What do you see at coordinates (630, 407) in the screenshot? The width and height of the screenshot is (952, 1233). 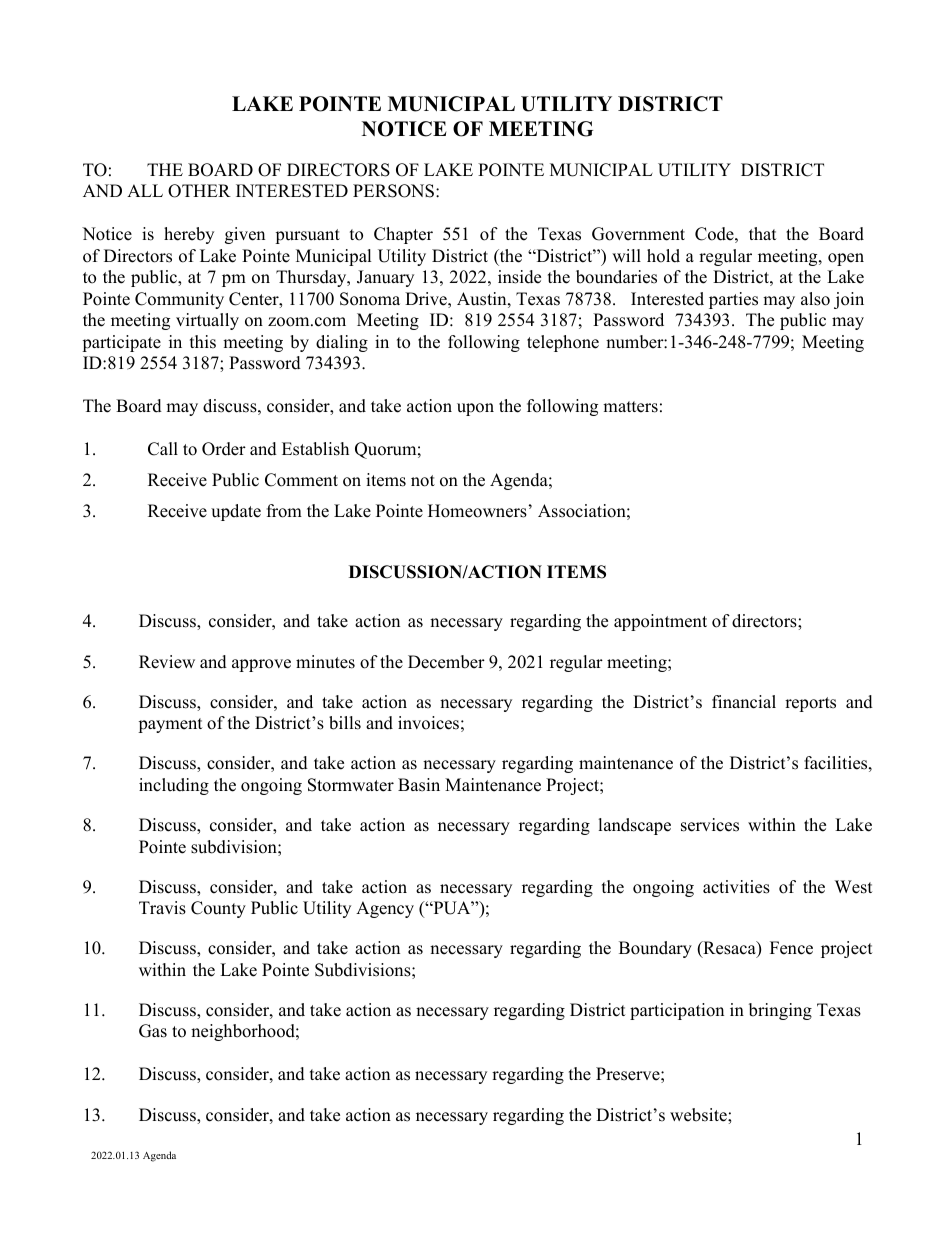 I see `matters` at bounding box center [630, 407].
